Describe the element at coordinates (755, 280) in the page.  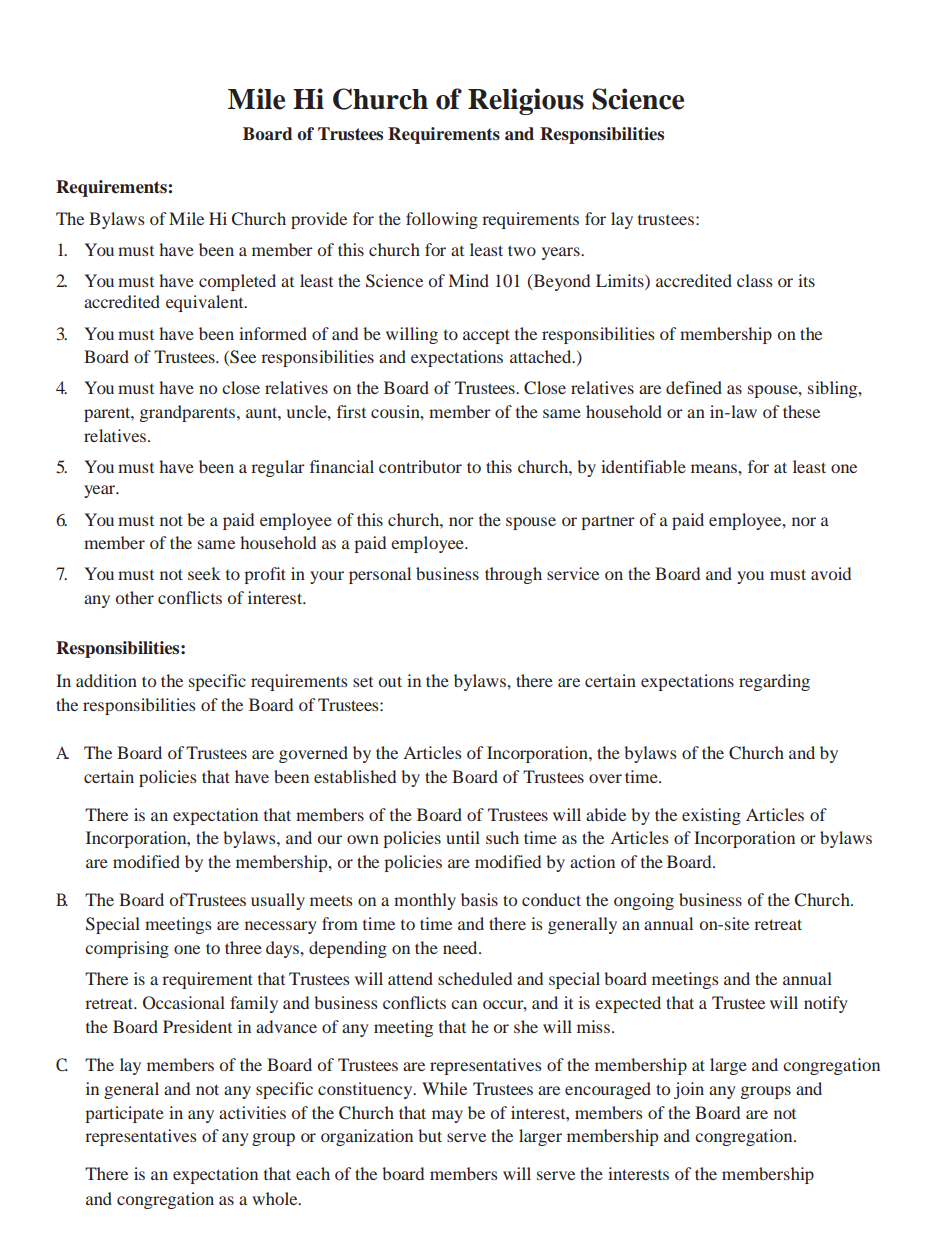
I see `class` at that location.
